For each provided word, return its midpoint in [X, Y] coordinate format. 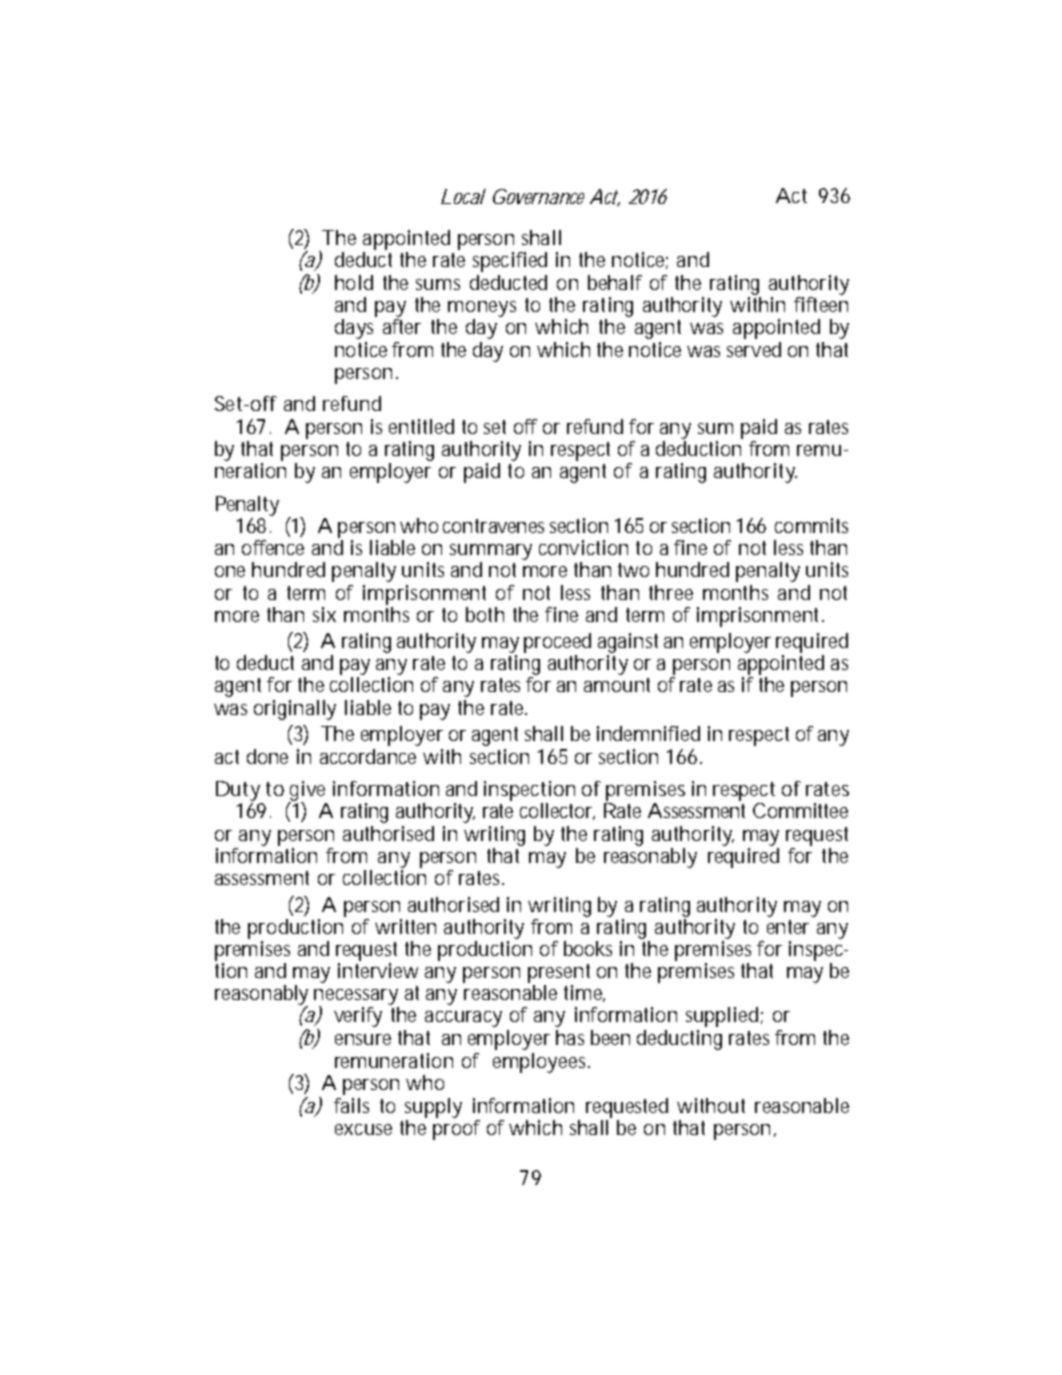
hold [354, 282]
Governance [538, 196]
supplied [722, 1017]
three [671, 592]
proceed [557, 643]
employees [541, 1063]
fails [351, 1105]
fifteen [821, 304]
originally [295, 710]
